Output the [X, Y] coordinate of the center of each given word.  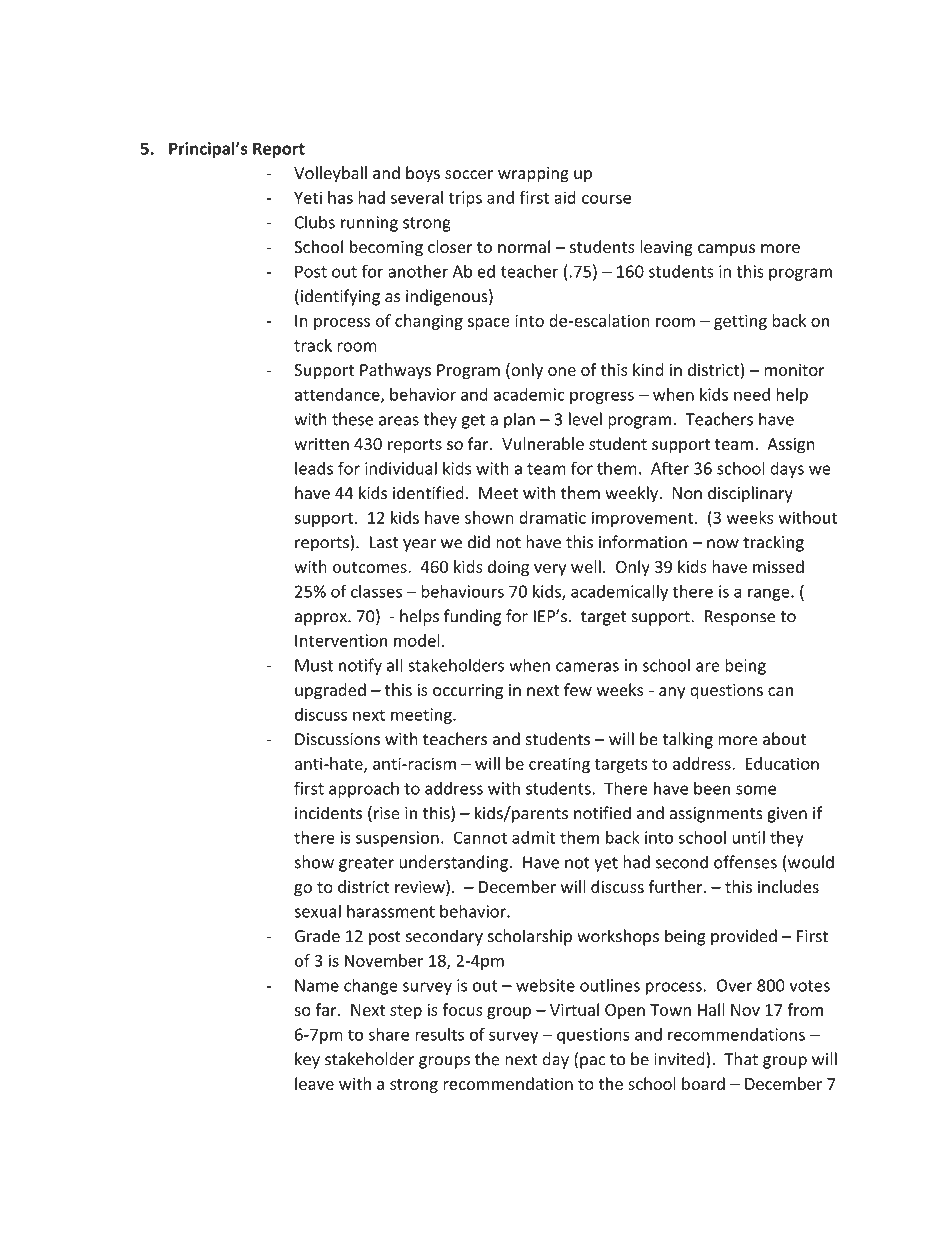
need [752, 394]
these [352, 419]
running [369, 224]
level [585, 419]
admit [534, 837]
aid [565, 197]
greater [366, 864]
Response [740, 618]
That [741, 1059]
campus [726, 250]
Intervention [341, 640]
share [389, 1034]
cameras [587, 667]
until [748, 837]
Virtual [574, 1009]
